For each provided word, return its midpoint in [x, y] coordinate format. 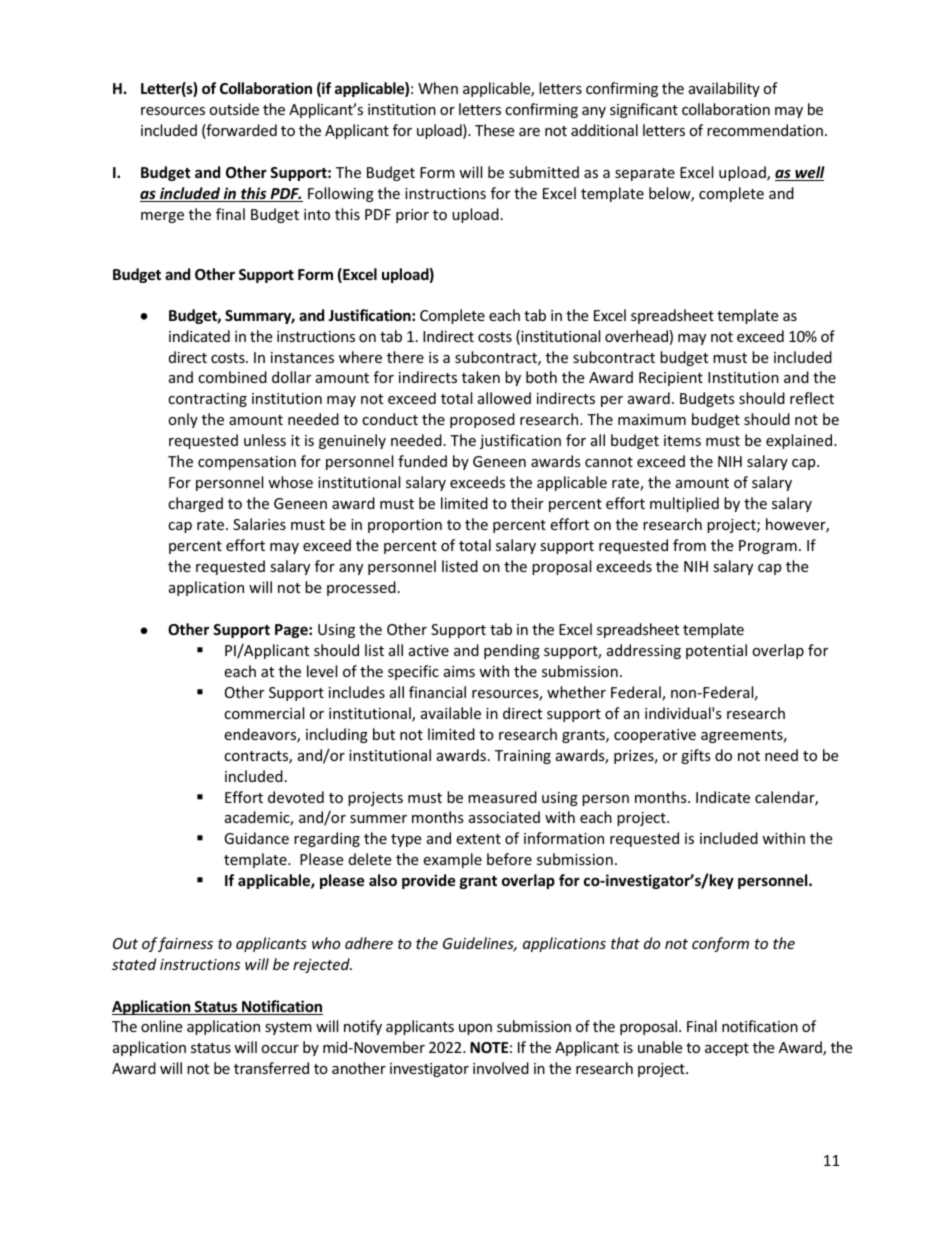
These [494, 130]
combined [232, 377]
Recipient [671, 379]
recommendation [765, 130]
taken [481, 377]
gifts [696, 756]
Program [768, 547]
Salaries [259, 524]
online [161, 1026]
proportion [405, 526]
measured [502, 797]
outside [234, 109]
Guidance [256, 838]
